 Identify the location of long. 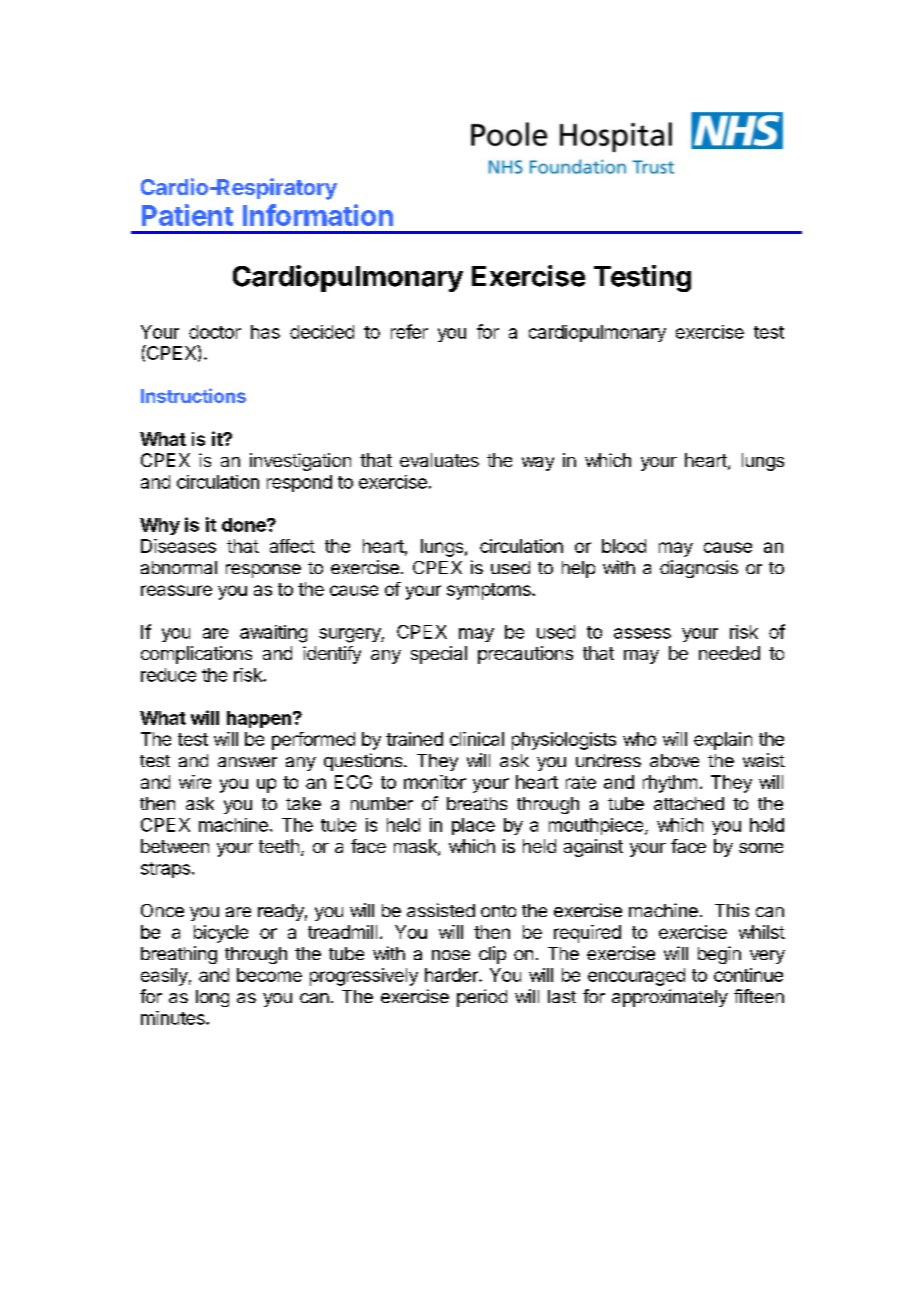
(212, 998).
